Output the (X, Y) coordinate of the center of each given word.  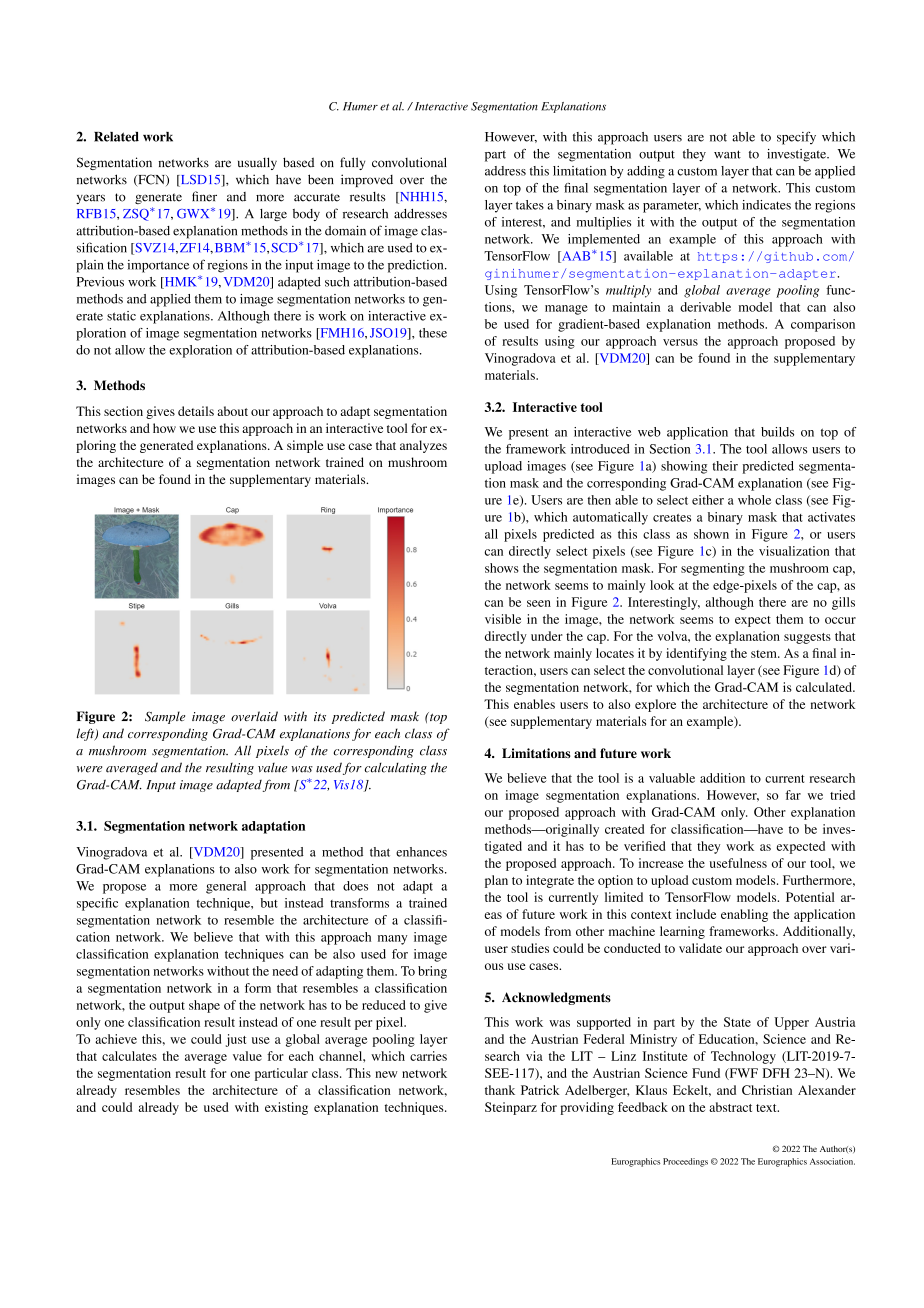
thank (500, 1090)
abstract (730, 1107)
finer (204, 196)
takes (530, 205)
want (727, 154)
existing (286, 1108)
